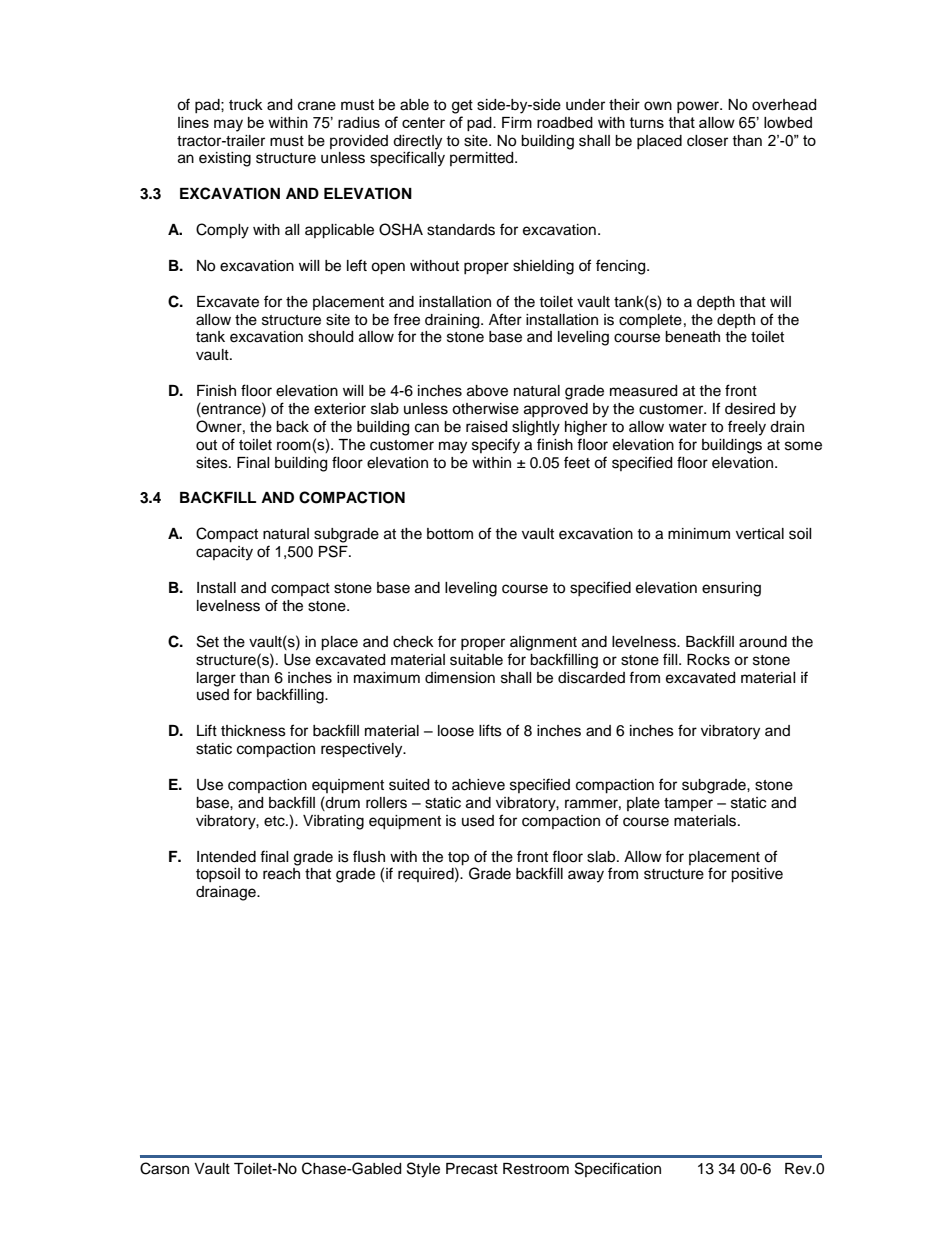  I want to click on etc, so click(275, 821).
